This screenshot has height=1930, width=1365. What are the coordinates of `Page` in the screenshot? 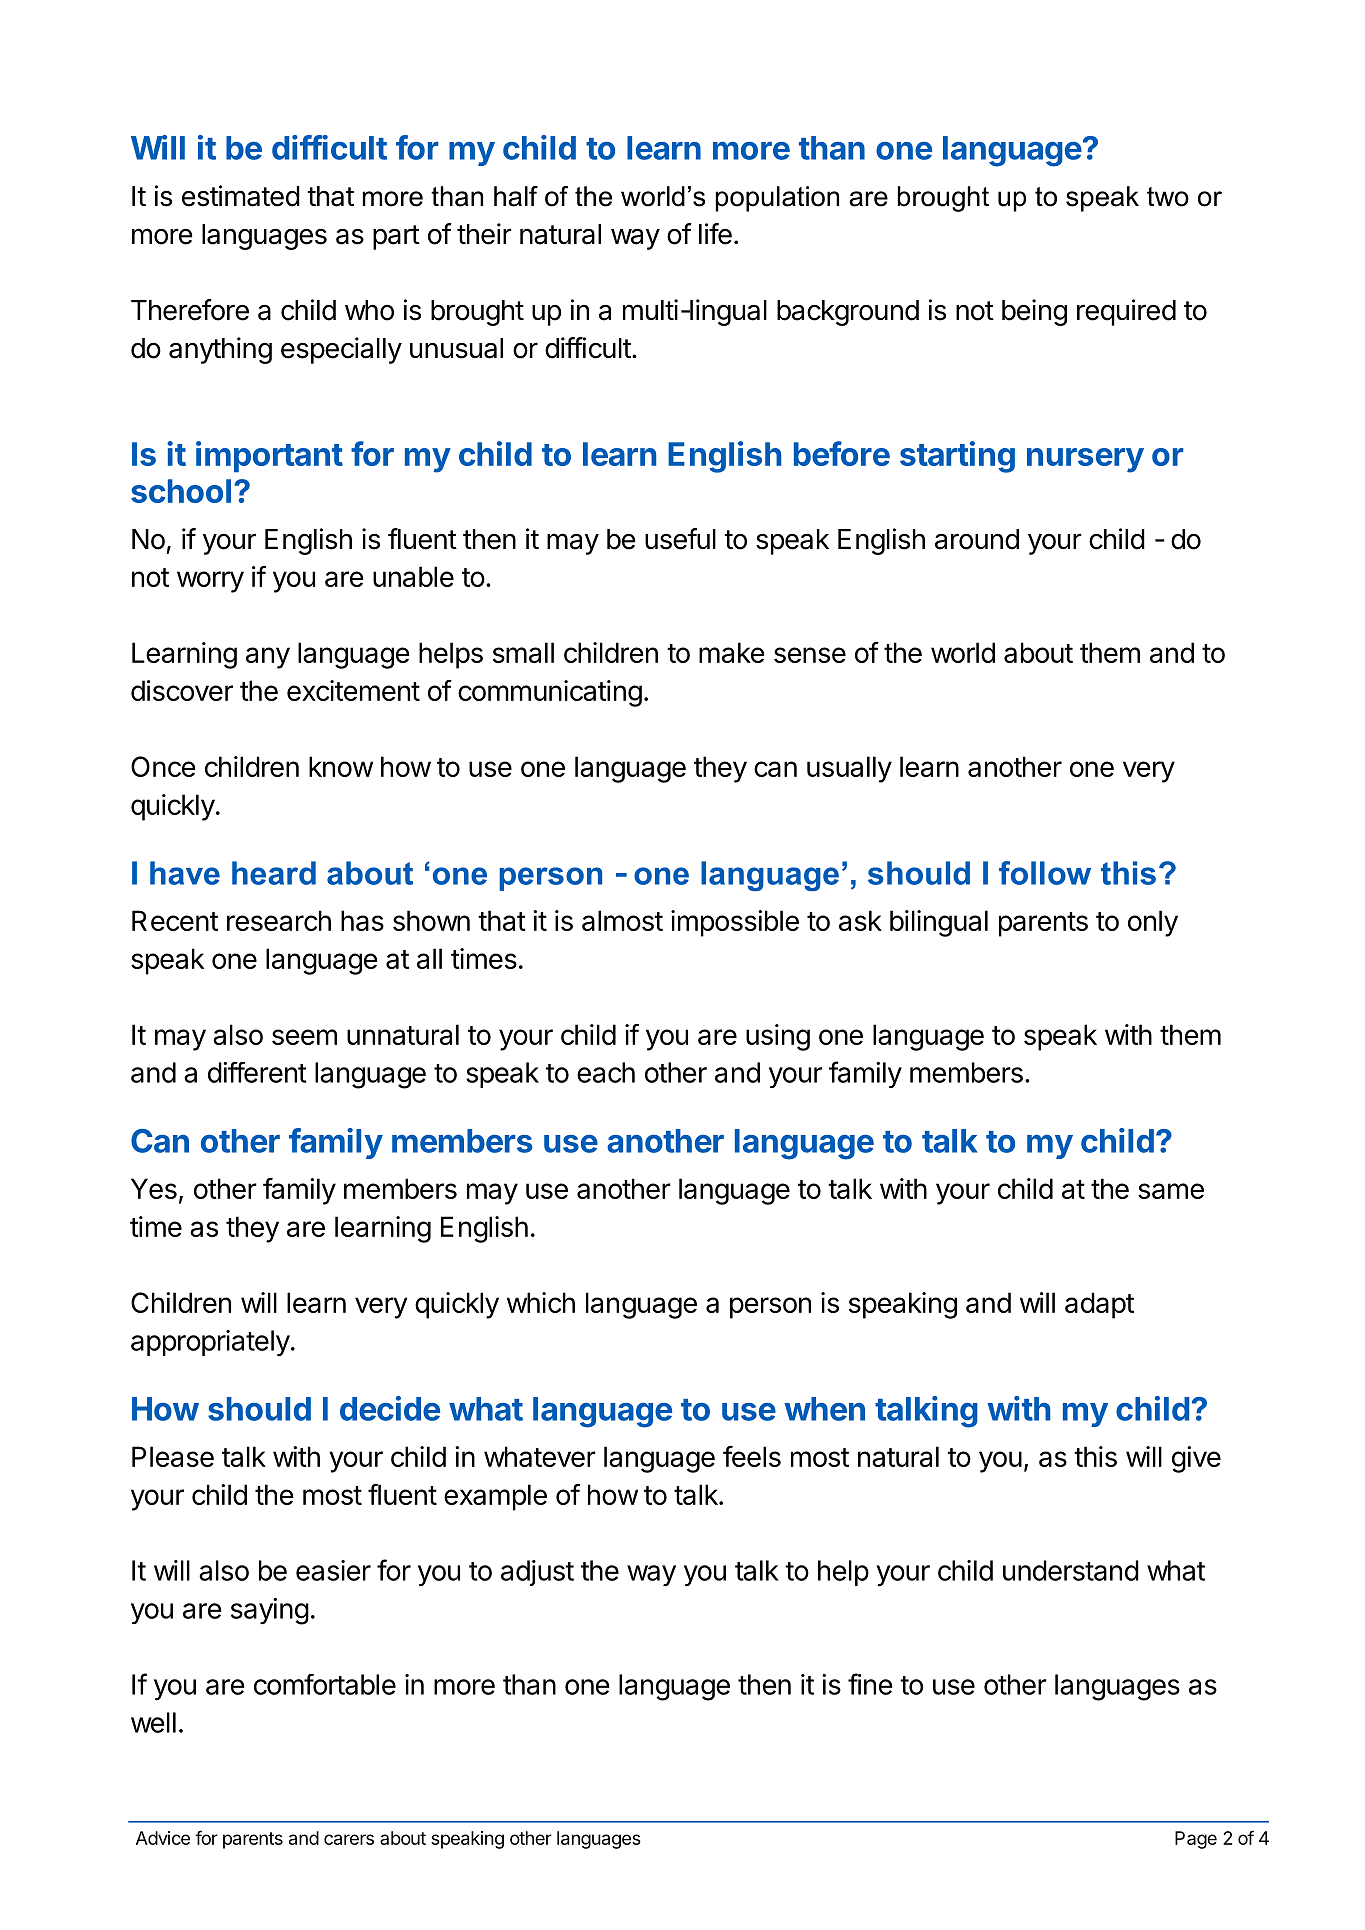 It's located at (1196, 1840).
